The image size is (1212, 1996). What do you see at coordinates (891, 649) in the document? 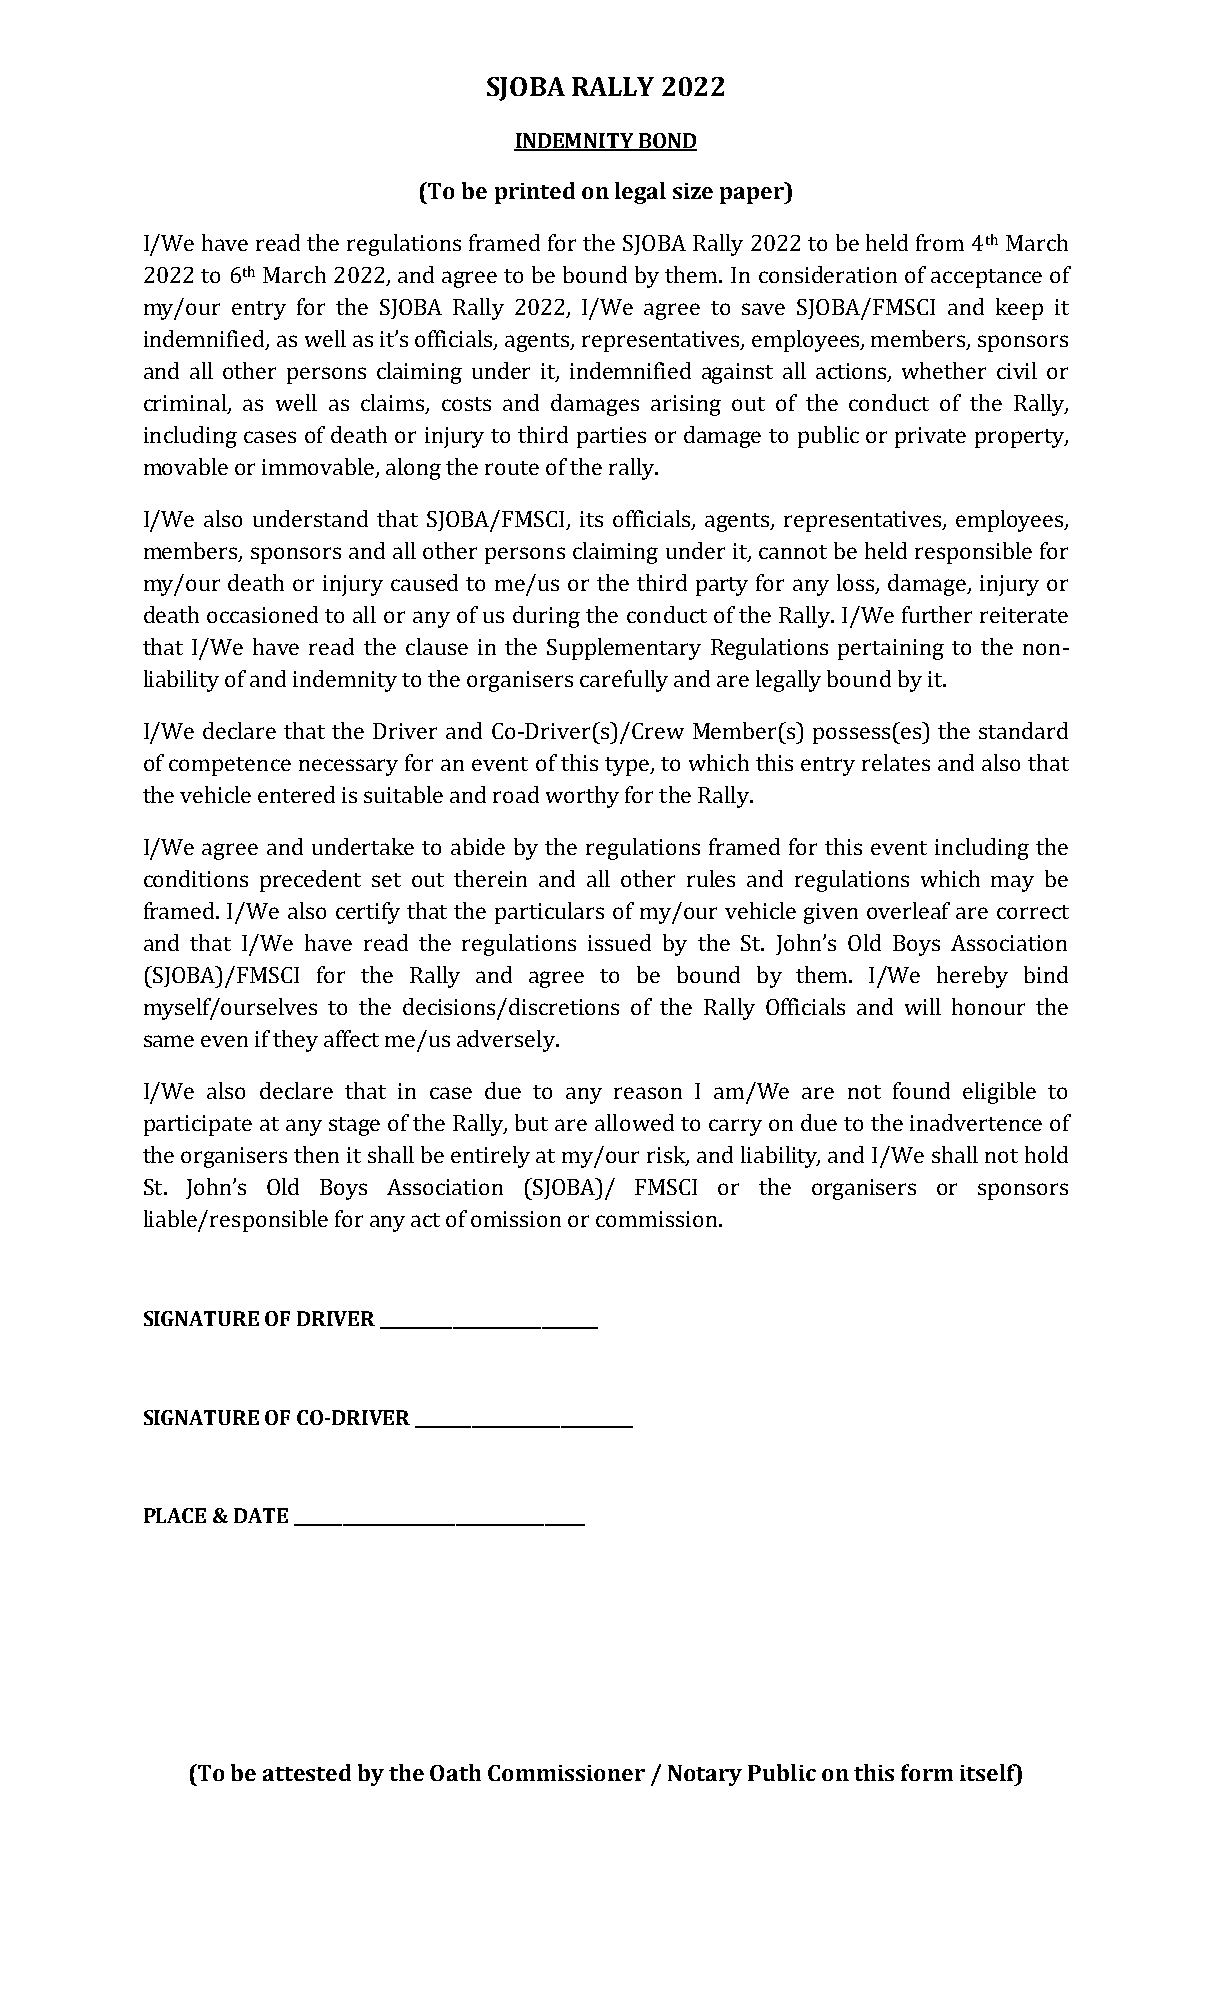
I see `pertaining` at bounding box center [891, 649].
